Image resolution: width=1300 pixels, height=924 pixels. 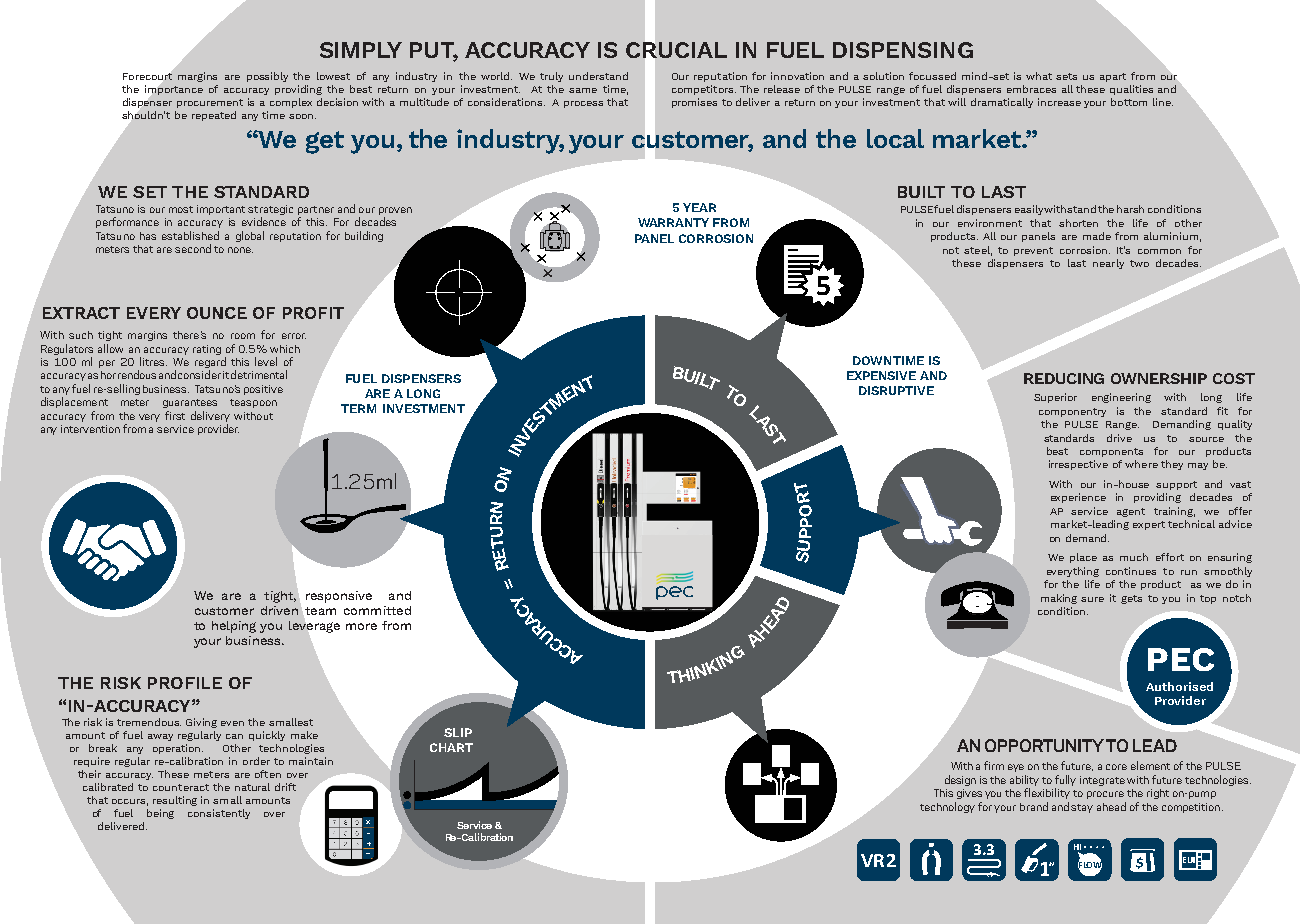 I want to click on integrate, so click(x=1102, y=781).
